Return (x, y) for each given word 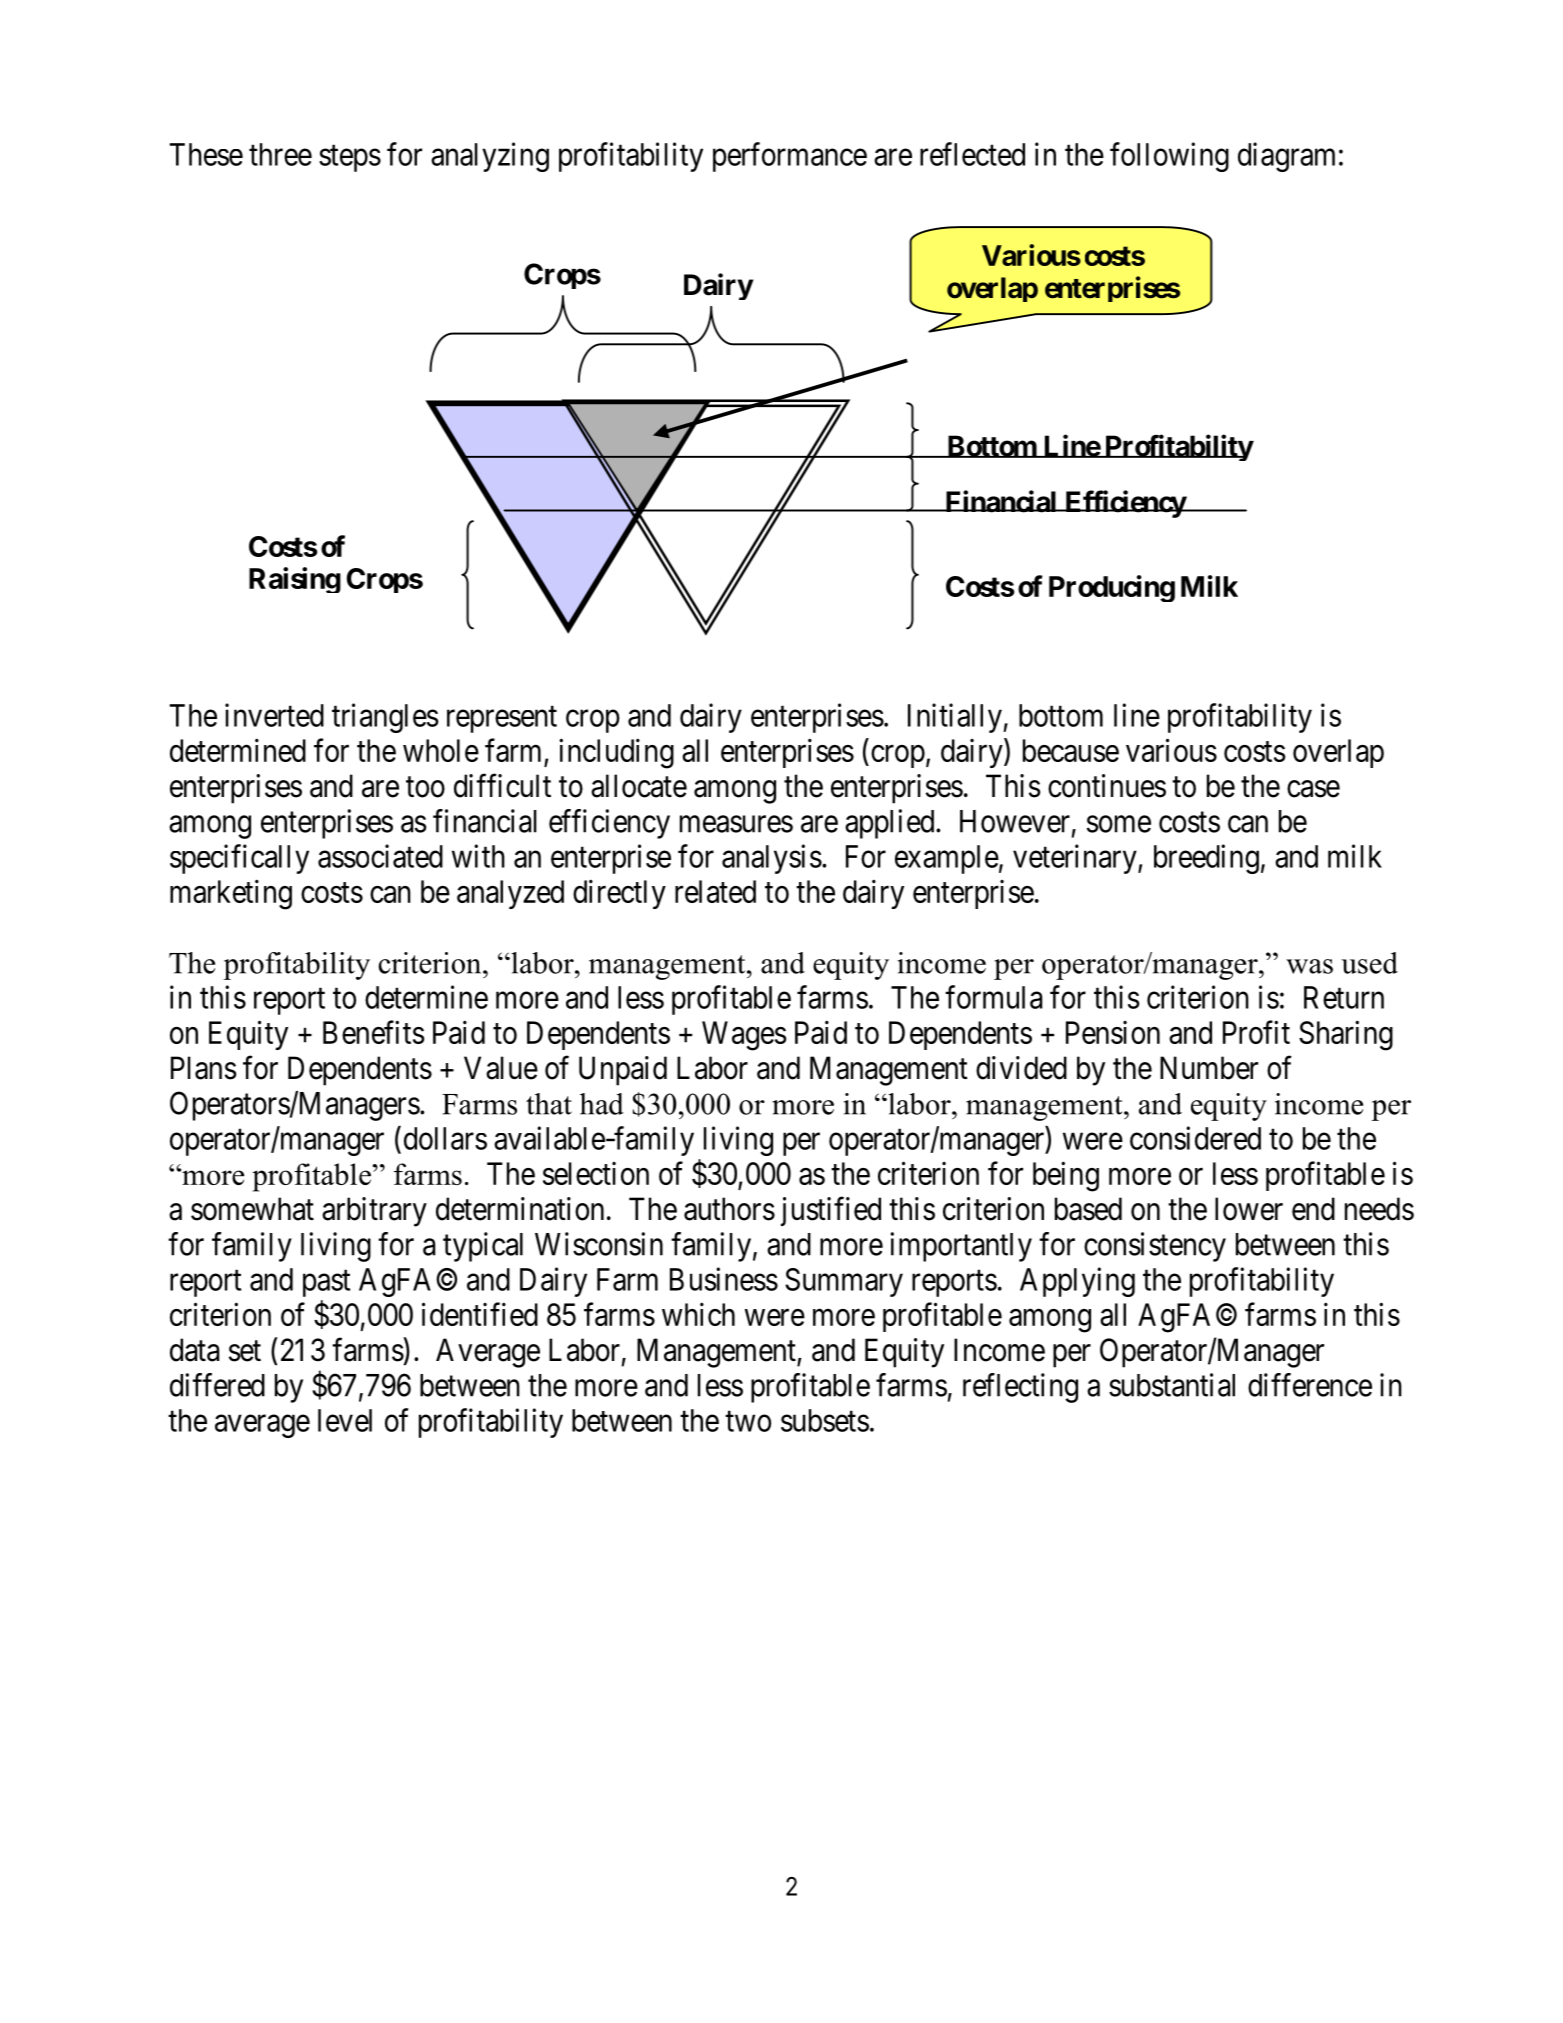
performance (790, 157)
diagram (1286, 157)
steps (350, 158)
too (425, 787)
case (1313, 789)
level (345, 1420)
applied (891, 824)
